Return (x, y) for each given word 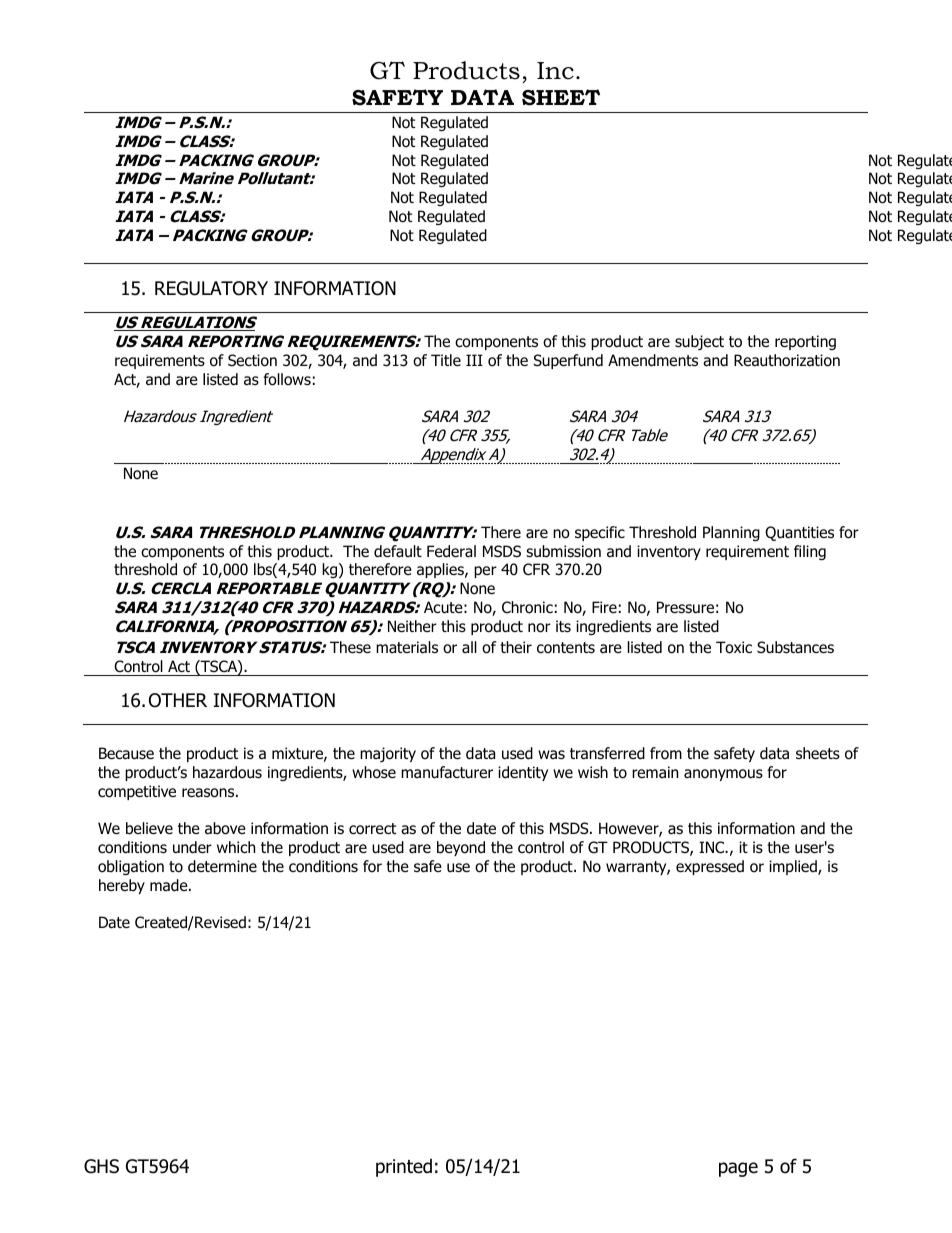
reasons (209, 793)
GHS (101, 1166)
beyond (461, 848)
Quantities (799, 533)
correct (372, 829)
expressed (710, 867)
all (469, 647)
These (350, 647)
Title (446, 360)
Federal (451, 551)
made (170, 885)
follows (287, 379)
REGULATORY (211, 288)
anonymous (723, 775)
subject (699, 342)
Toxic (734, 647)
